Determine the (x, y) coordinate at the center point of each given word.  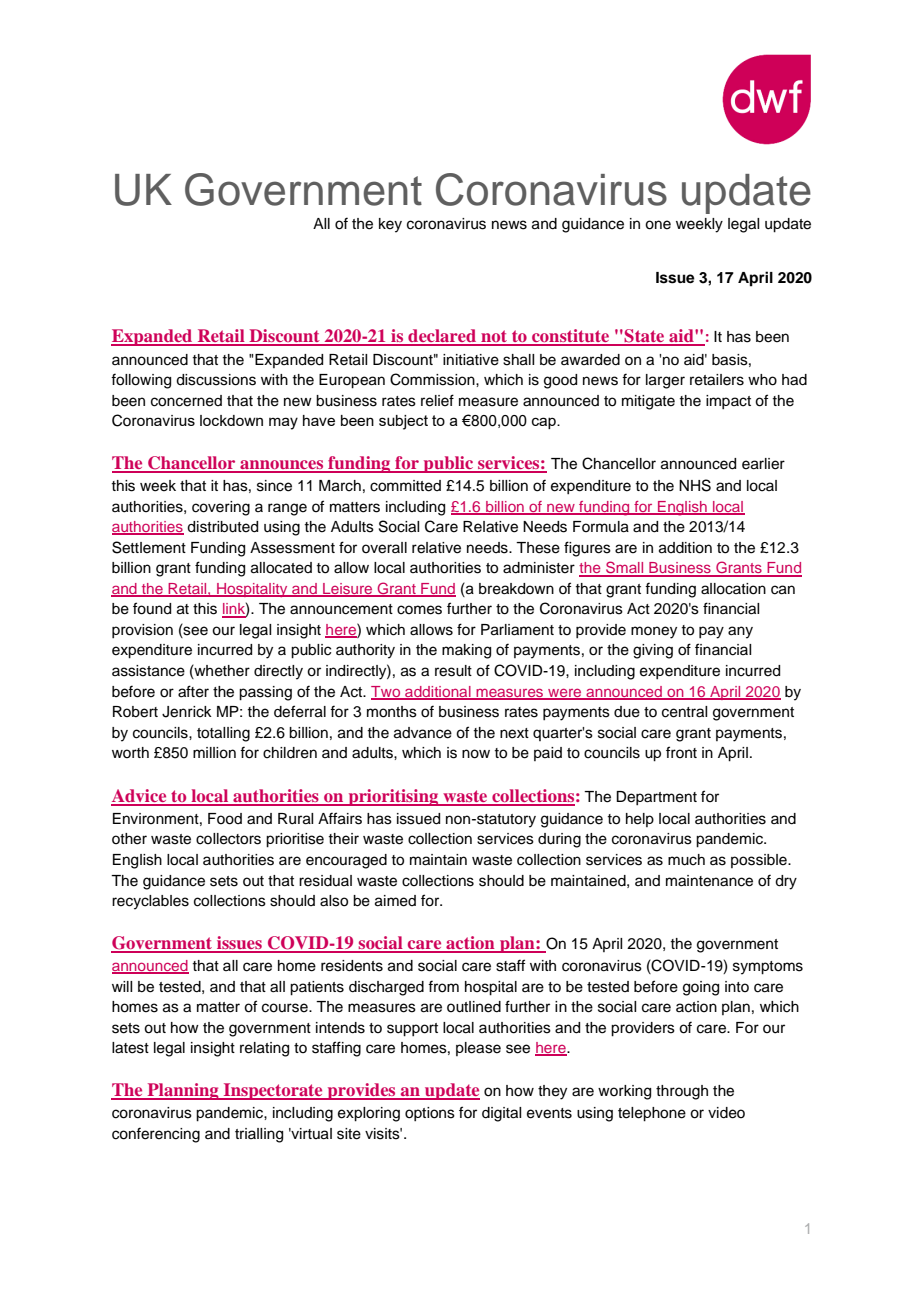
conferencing (156, 1135)
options (430, 1114)
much (686, 860)
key (390, 225)
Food (225, 819)
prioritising (393, 797)
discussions (216, 380)
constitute (570, 337)
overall (384, 548)
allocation (733, 589)
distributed (222, 527)
